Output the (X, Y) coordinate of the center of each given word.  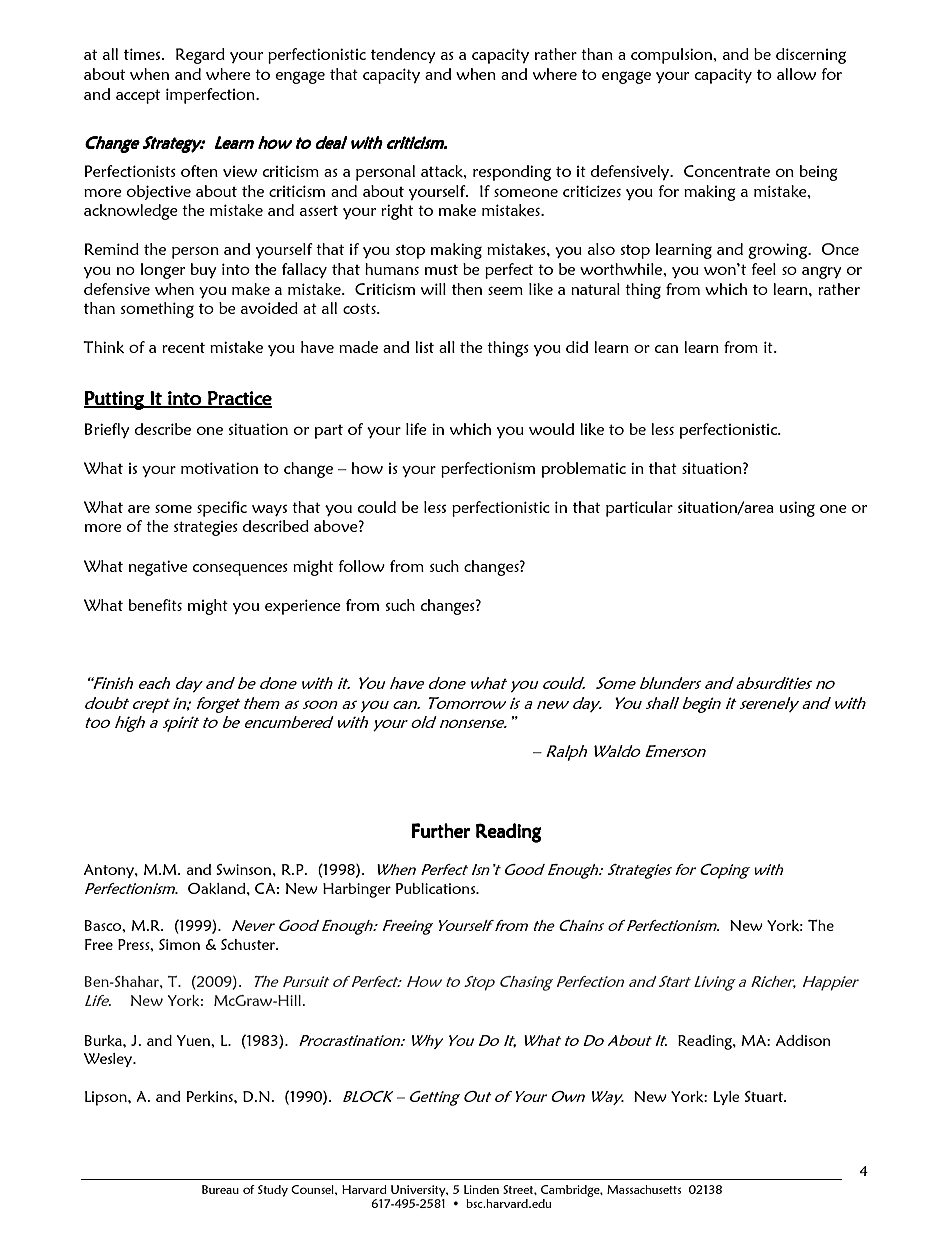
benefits (155, 605)
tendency (403, 55)
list (424, 347)
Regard (200, 56)
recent (183, 348)
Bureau (220, 1189)
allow (796, 74)
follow (361, 566)
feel (763, 269)
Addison (803, 1040)
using (797, 509)
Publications (437, 888)
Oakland (218, 888)
